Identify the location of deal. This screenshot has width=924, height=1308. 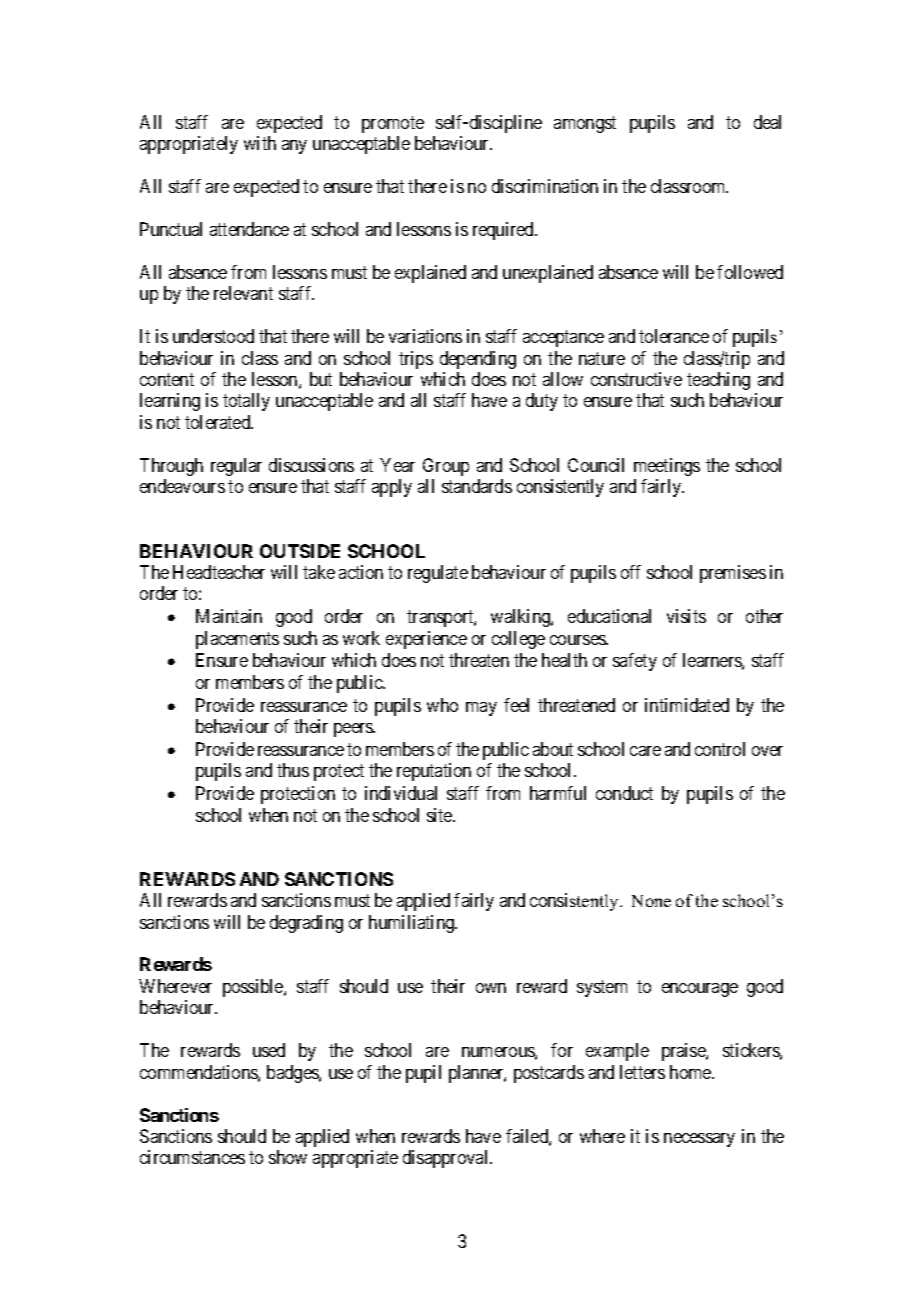
(767, 122).
